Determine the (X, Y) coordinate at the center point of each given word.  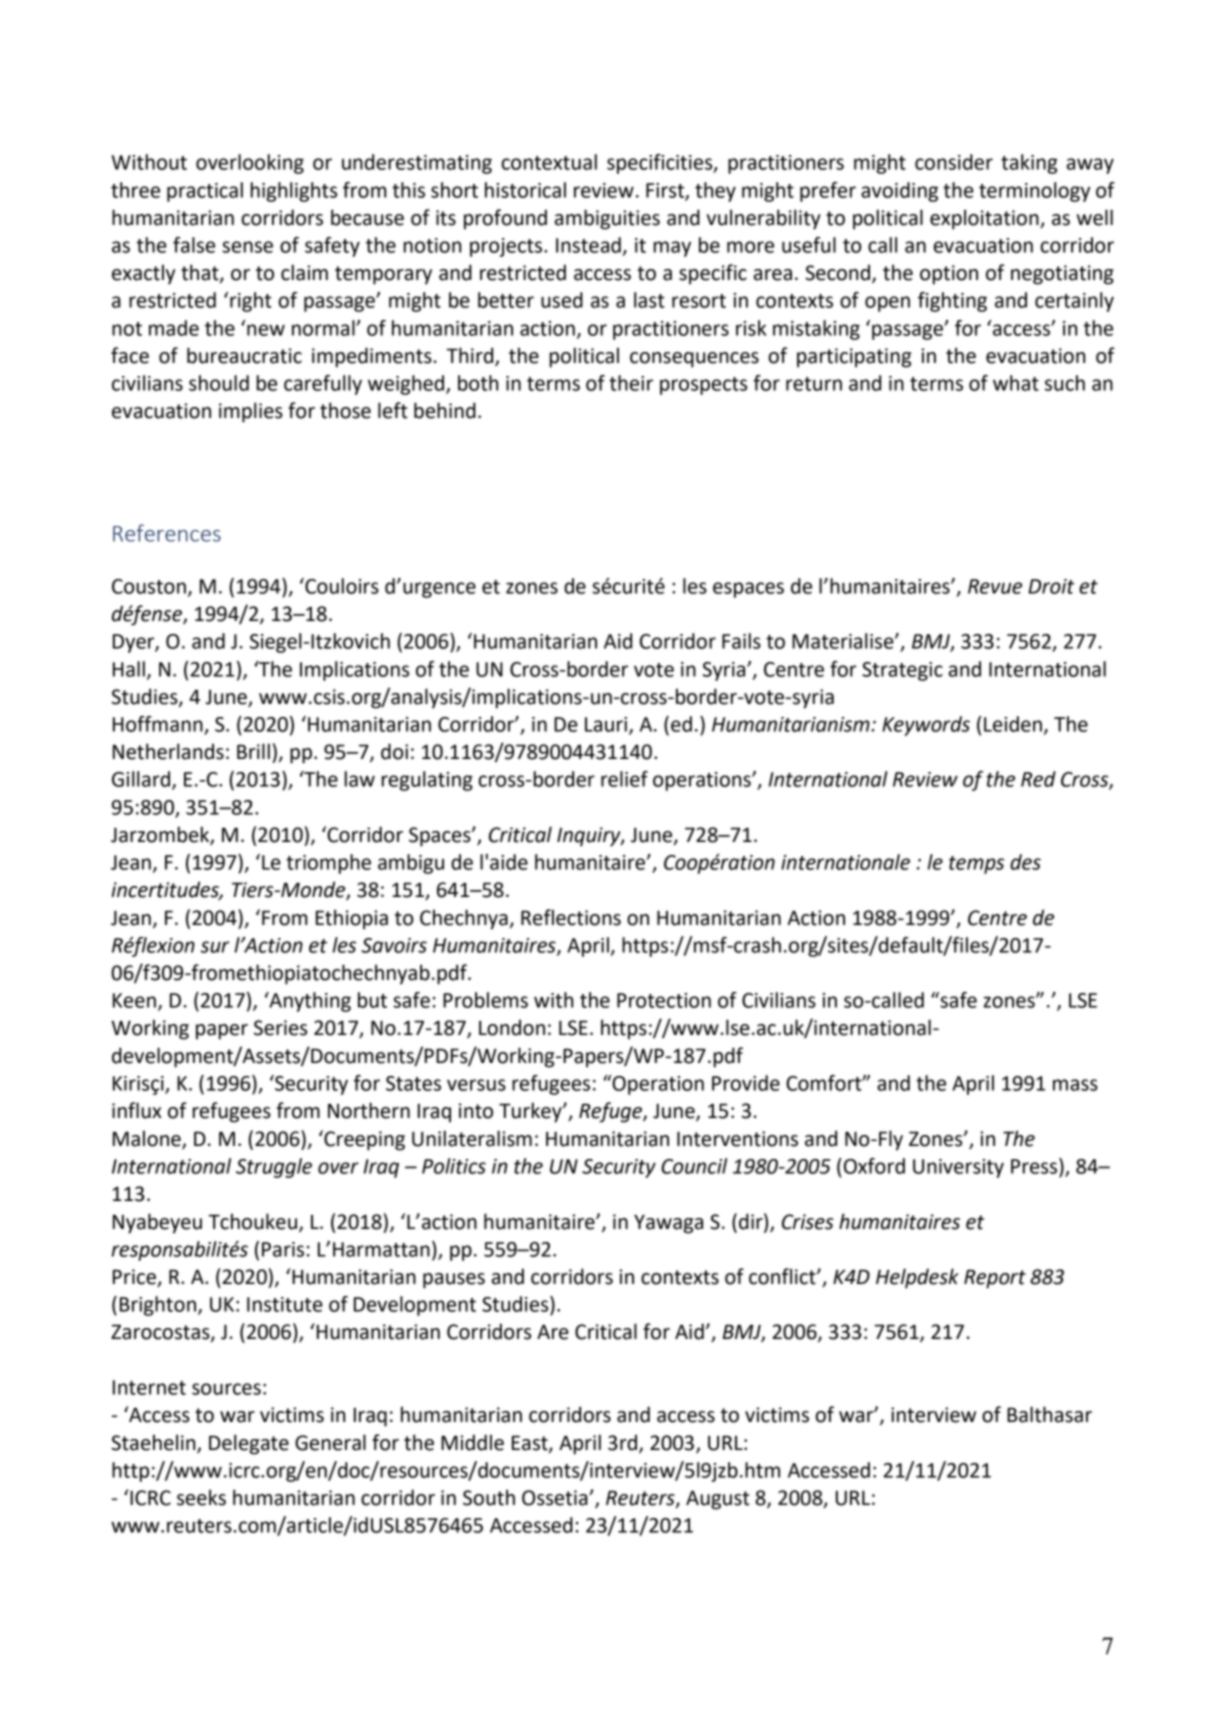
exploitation (985, 219)
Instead (588, 245)
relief (624, 779)
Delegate (249, 1444)
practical (205, 192)
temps (976, 865)
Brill (253, 751)
